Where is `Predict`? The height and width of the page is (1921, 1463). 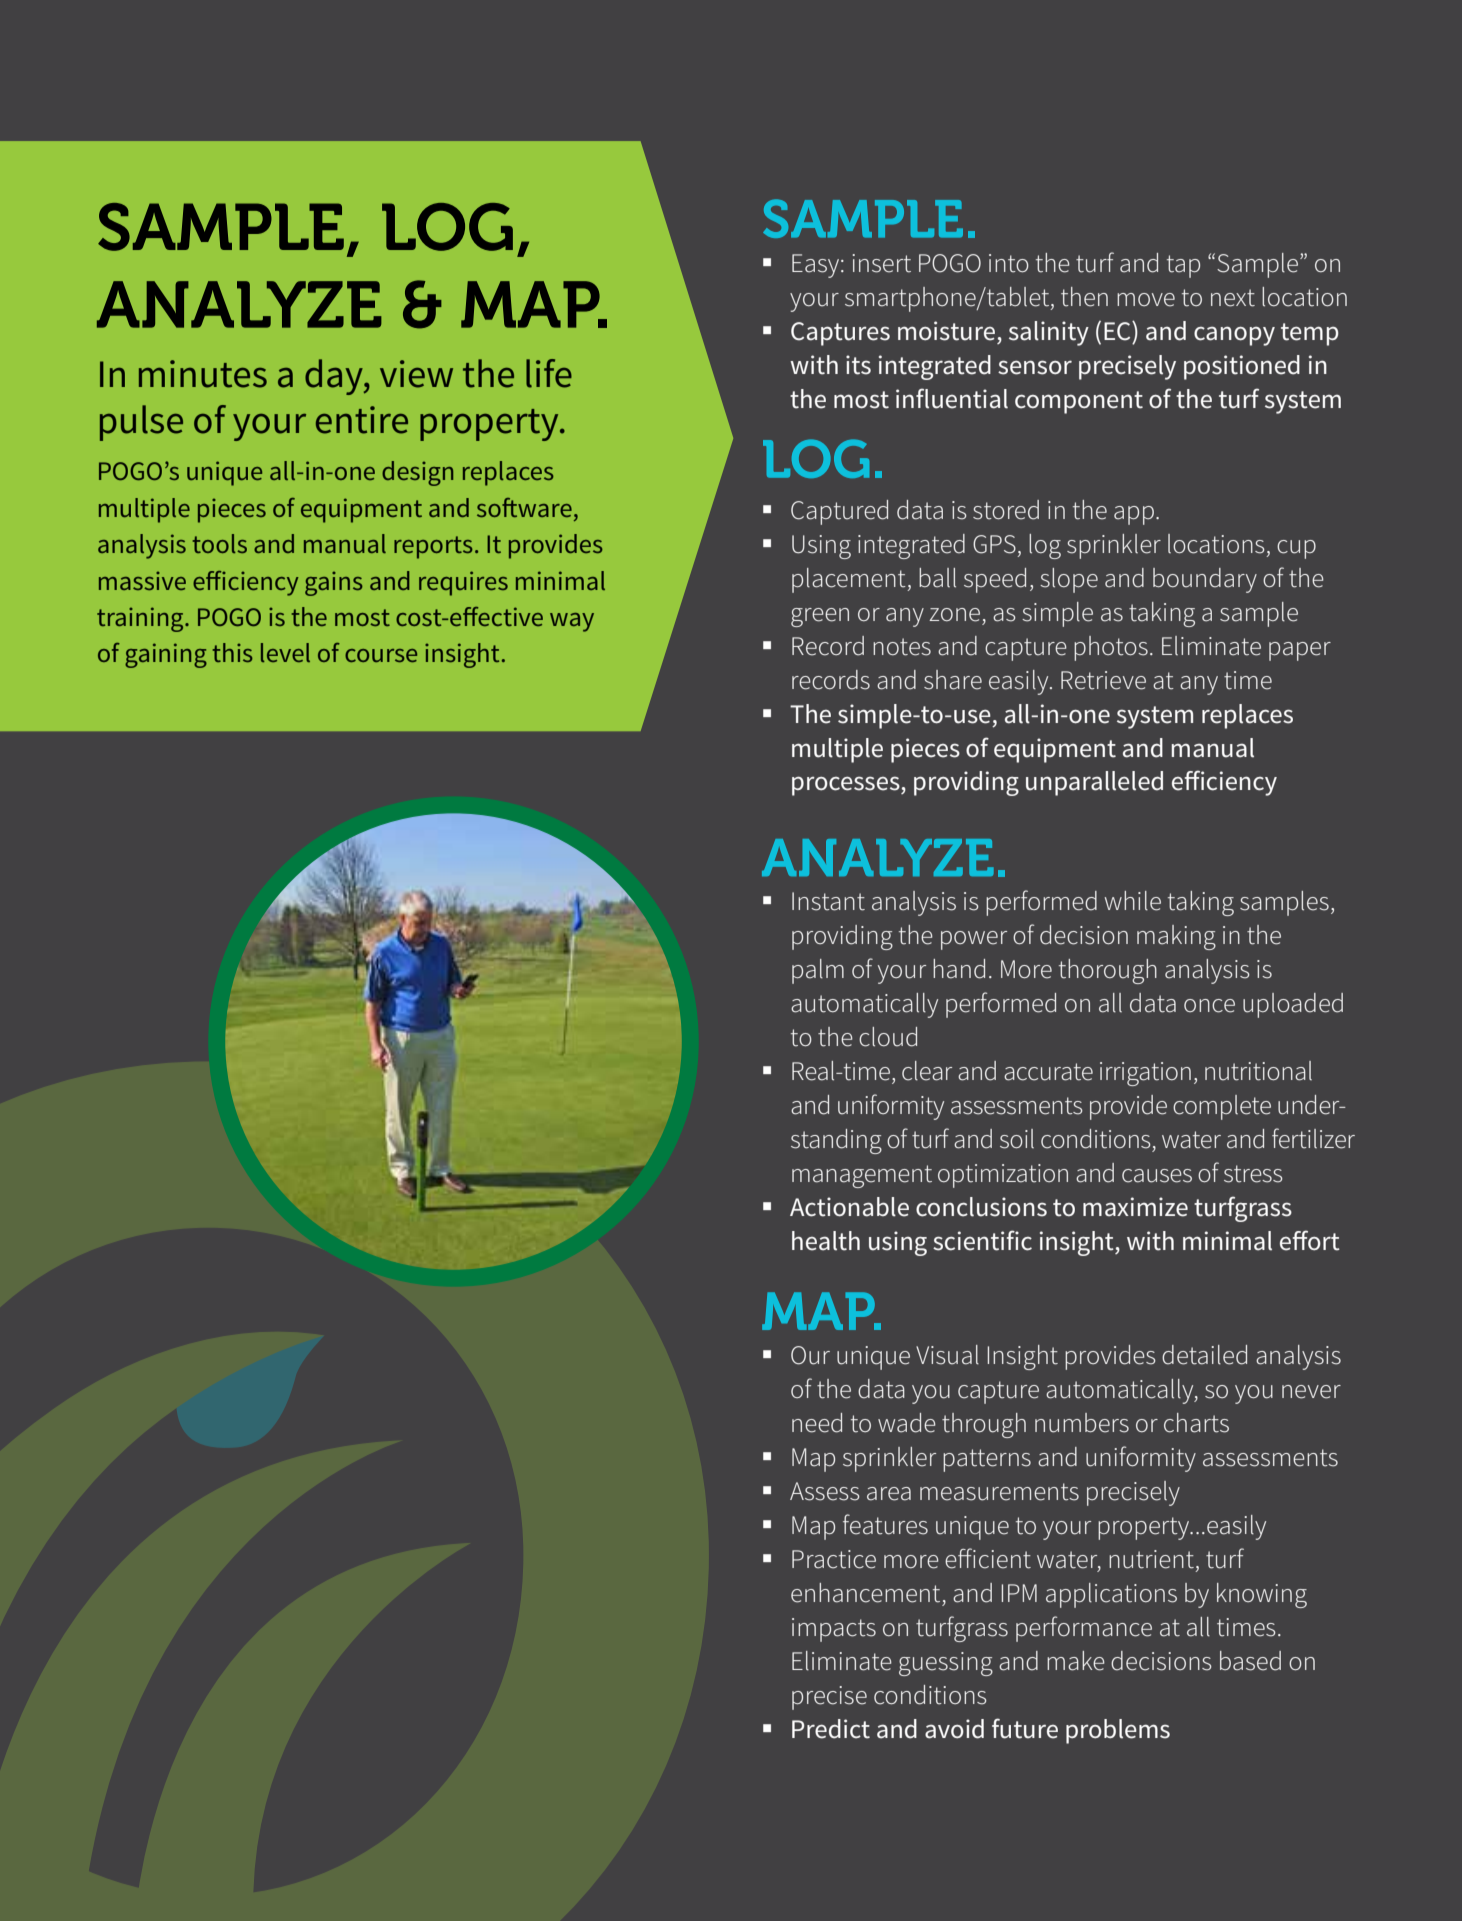
Predict is located at coordinates (831, 1729).
